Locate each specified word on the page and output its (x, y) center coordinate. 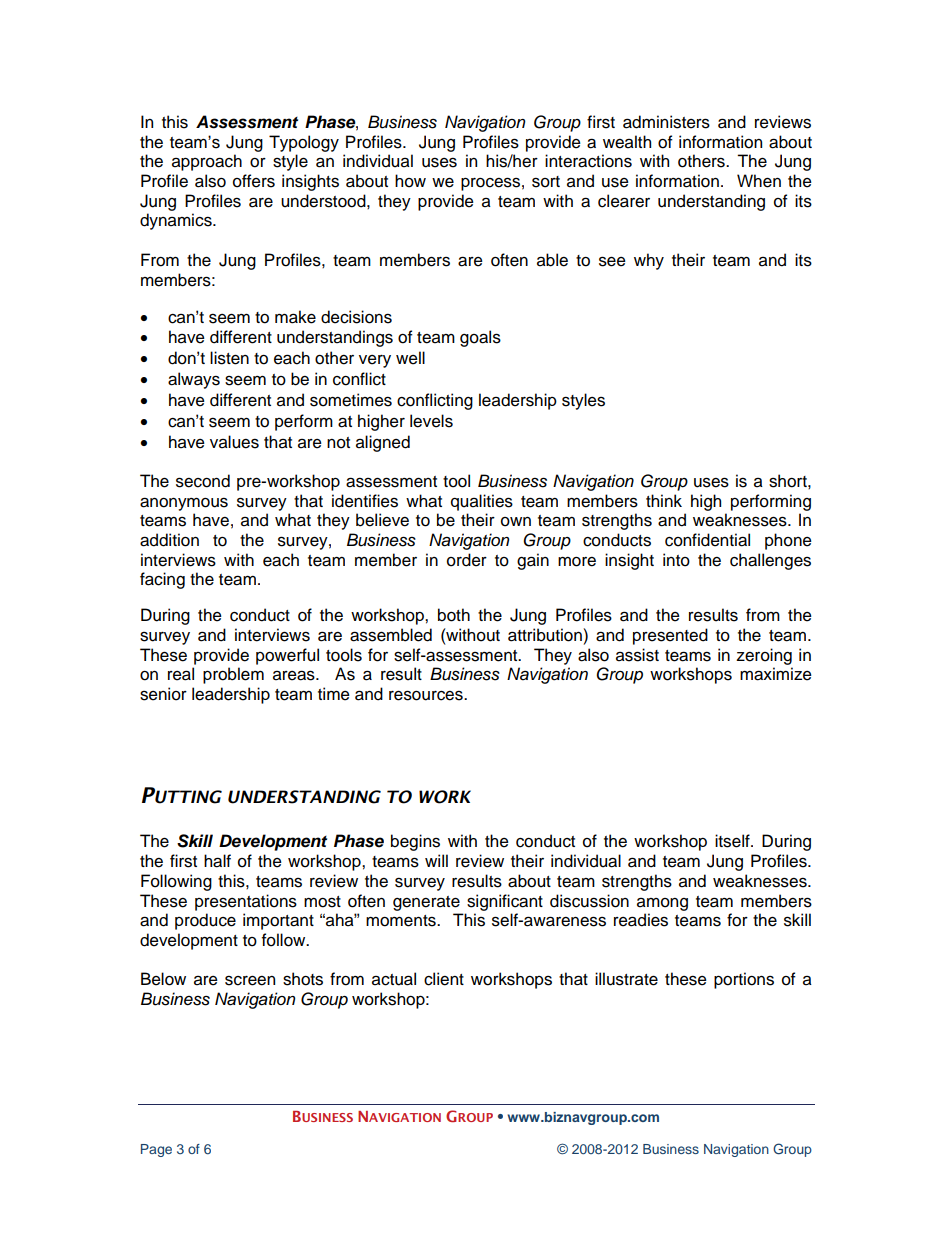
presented (670, 636)
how (410, 181)
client (444, 979)
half (217, 861)
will (436, 860)
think (664, 500)
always (194, 380)
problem (233, 675)
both (454, 615)
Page (156, 1150)
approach (207, 162)
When (759, 181)
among (662, 904)
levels (431, 421)
